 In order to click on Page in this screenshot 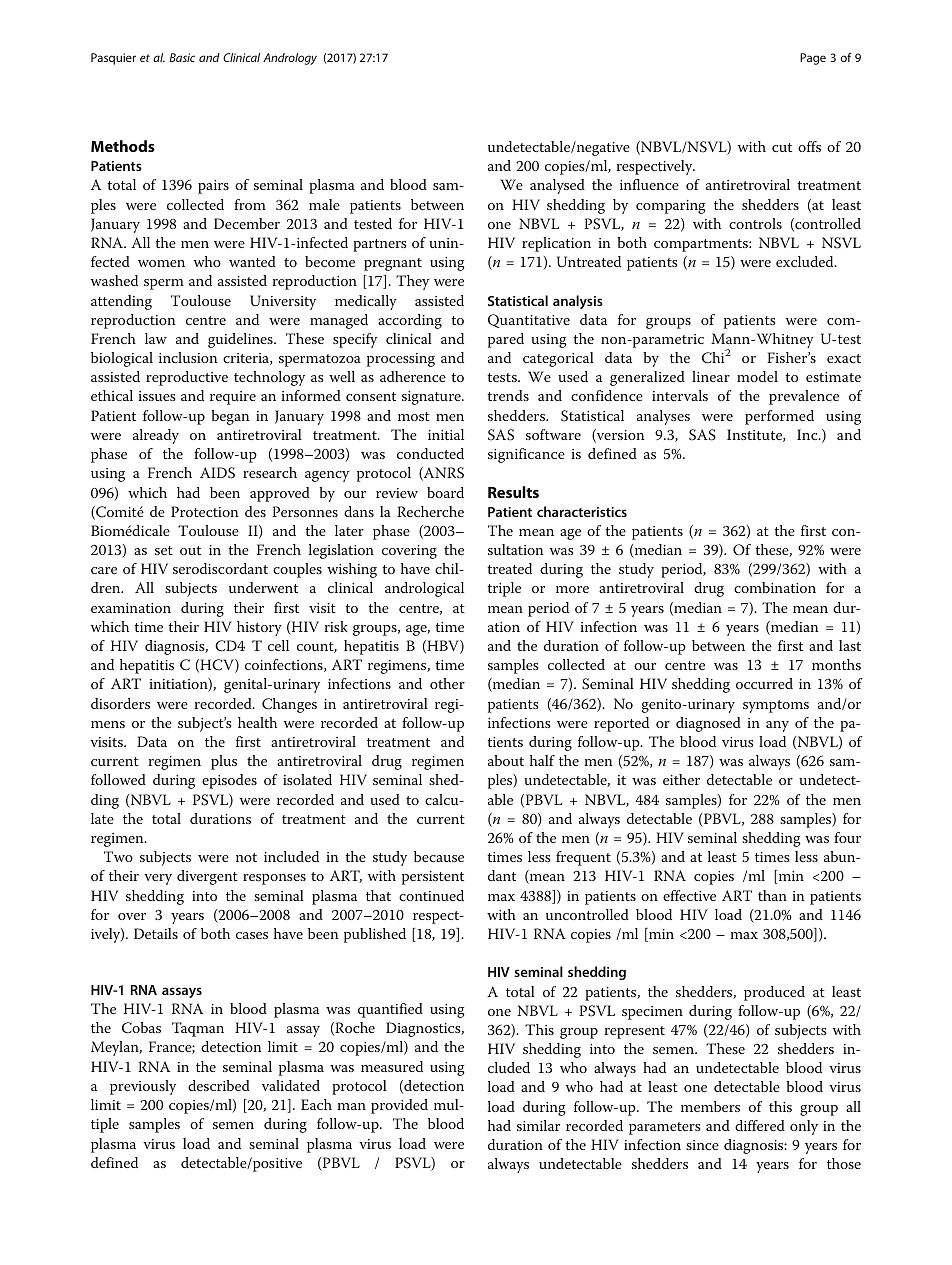, I will do `click(813, 59)`.
